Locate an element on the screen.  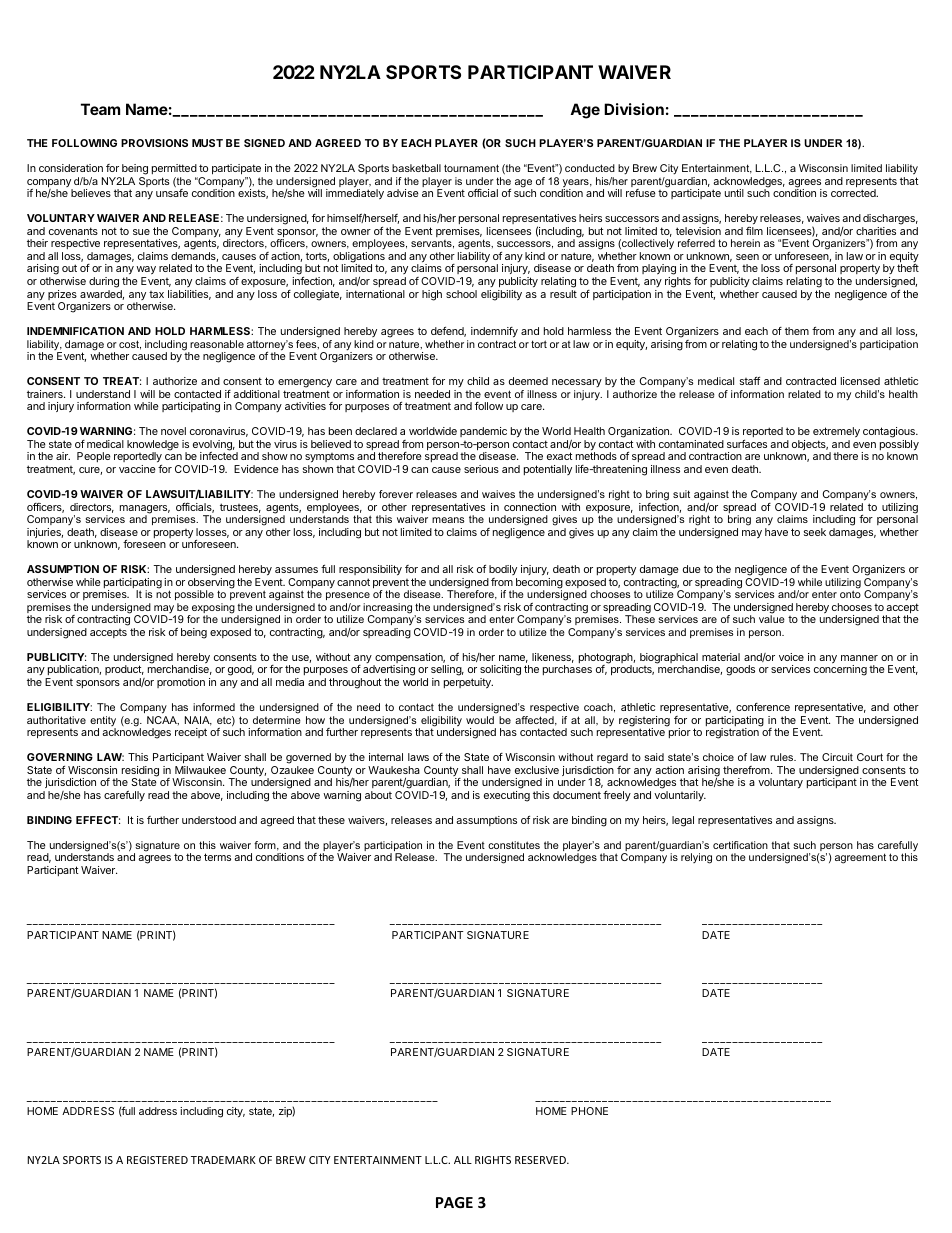
soliciting is located at coordinates (500, 672).
